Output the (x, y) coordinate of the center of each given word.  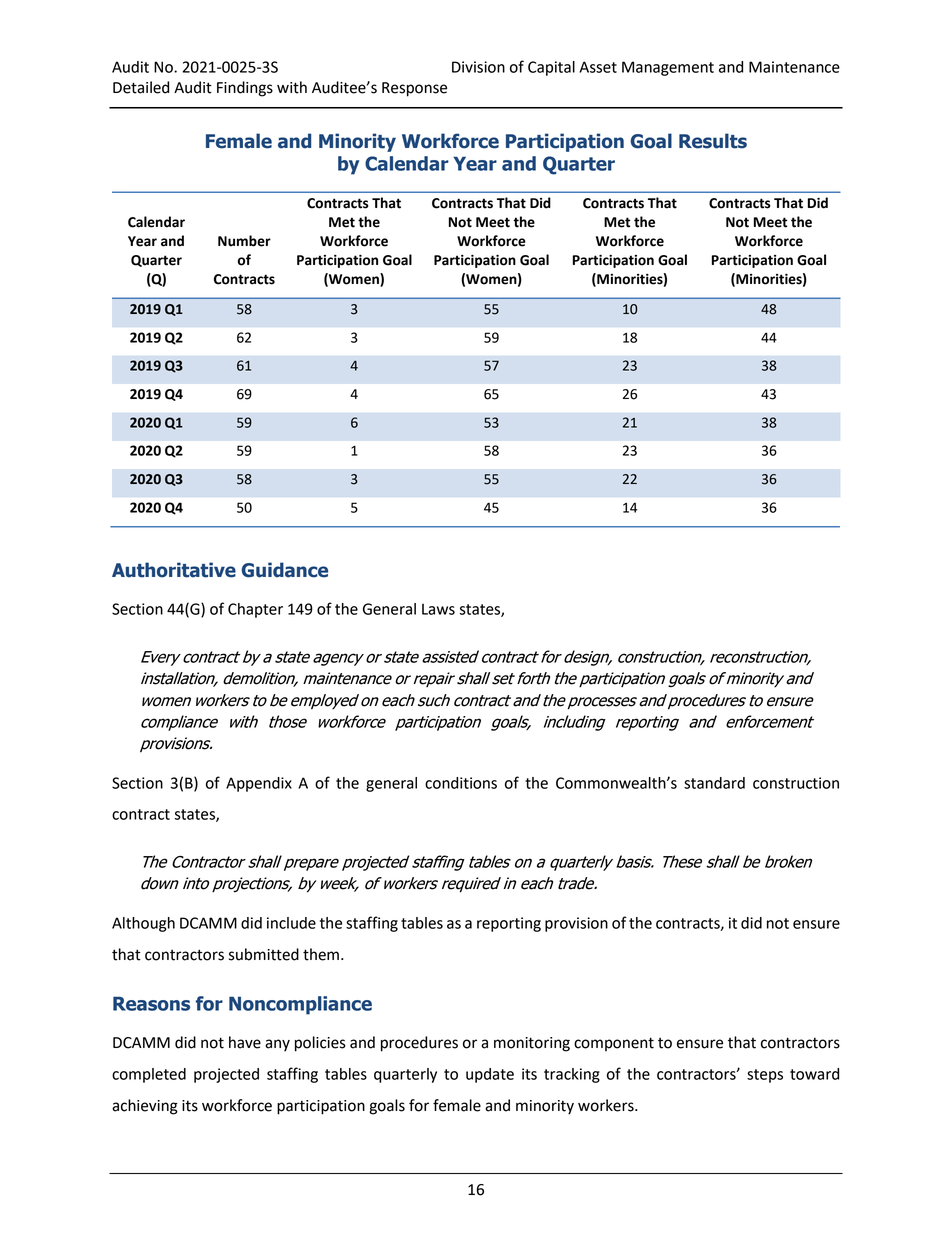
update (490, 1075)
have (245, 1042)
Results (713, 141)
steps (765, 1076)
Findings (245, 89)
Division (478, 67)
